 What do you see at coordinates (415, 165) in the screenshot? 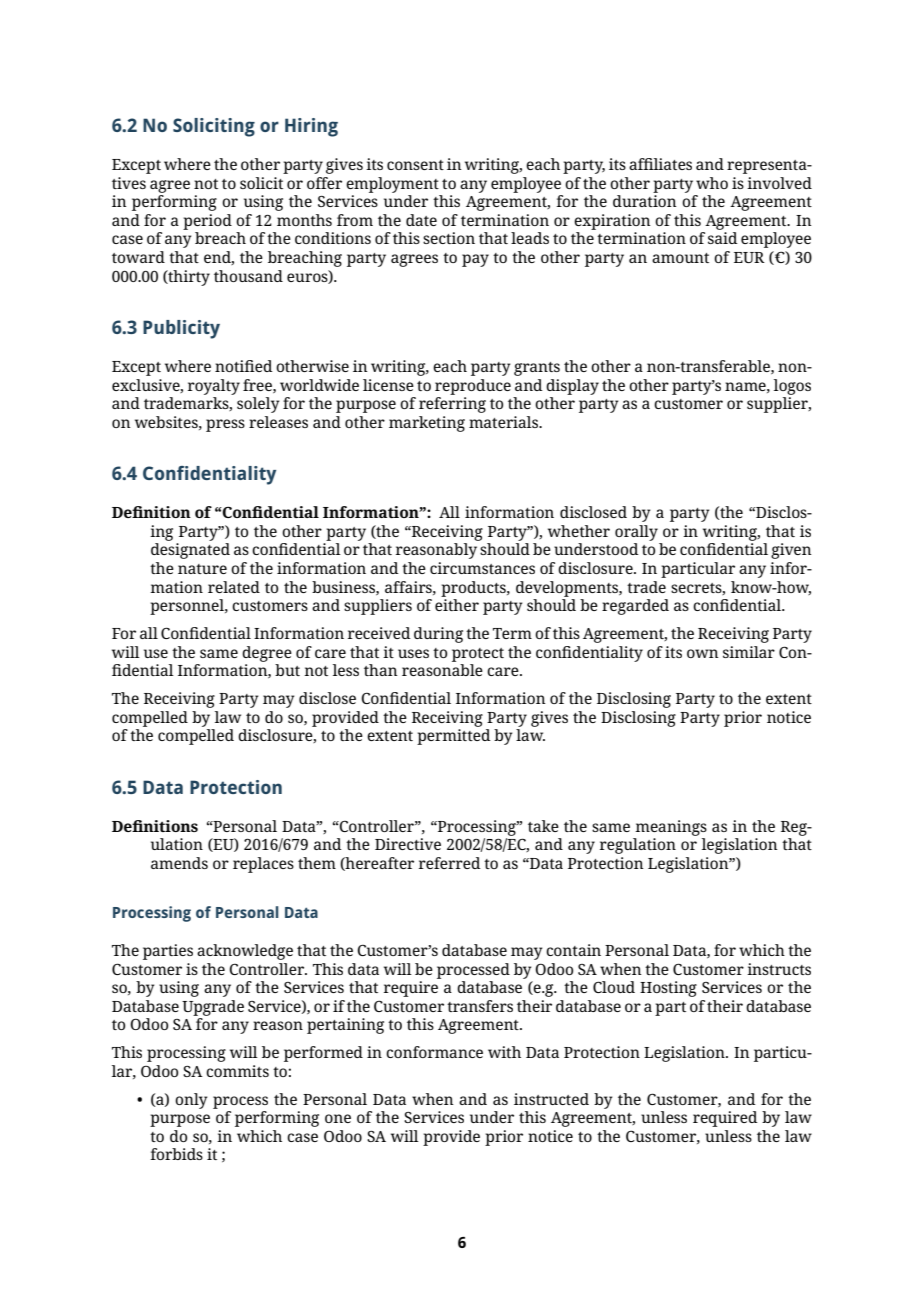
I see `consent` at bounding box center [415, 165].
